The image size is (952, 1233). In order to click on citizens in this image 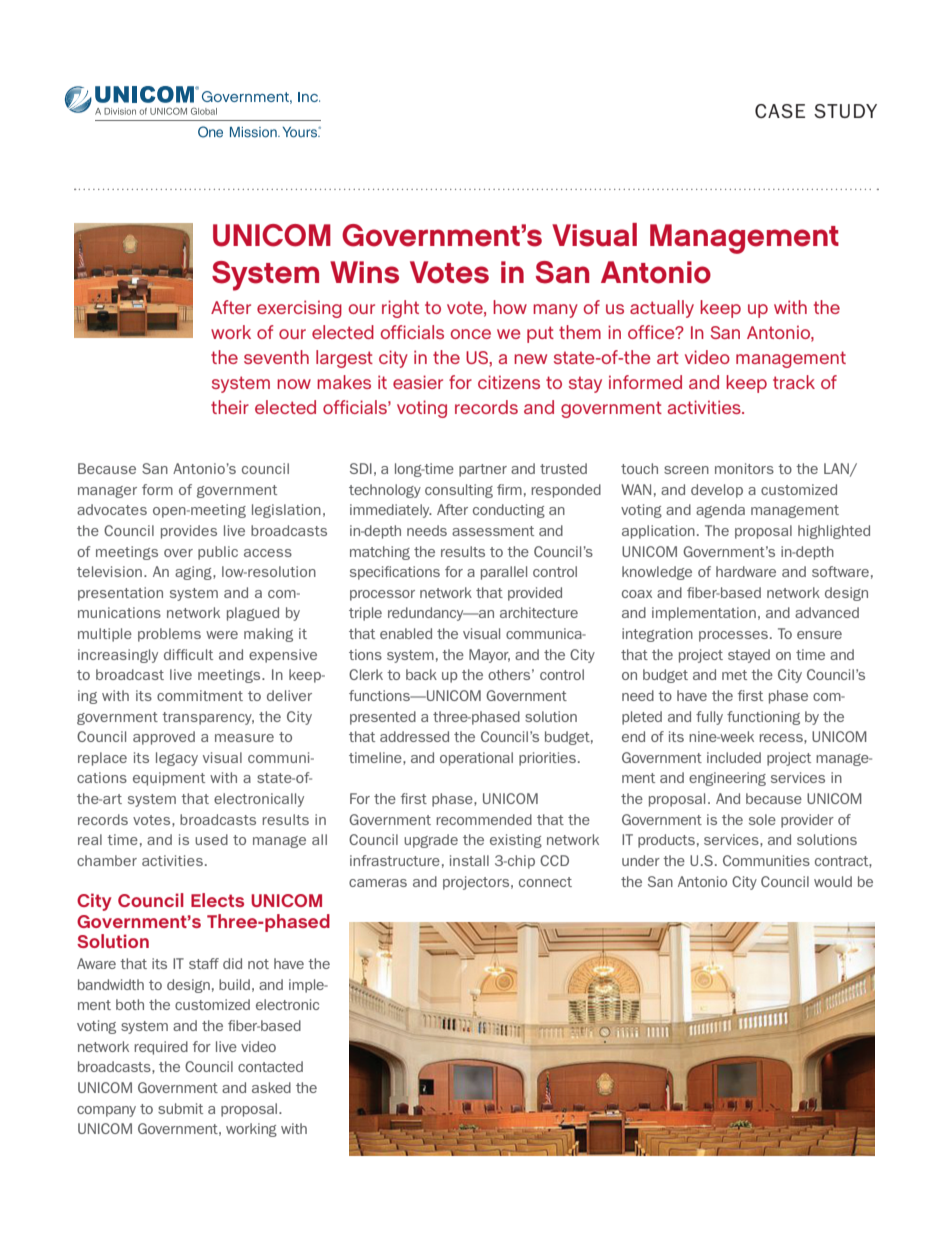, I will do `click(509, 382)`.
